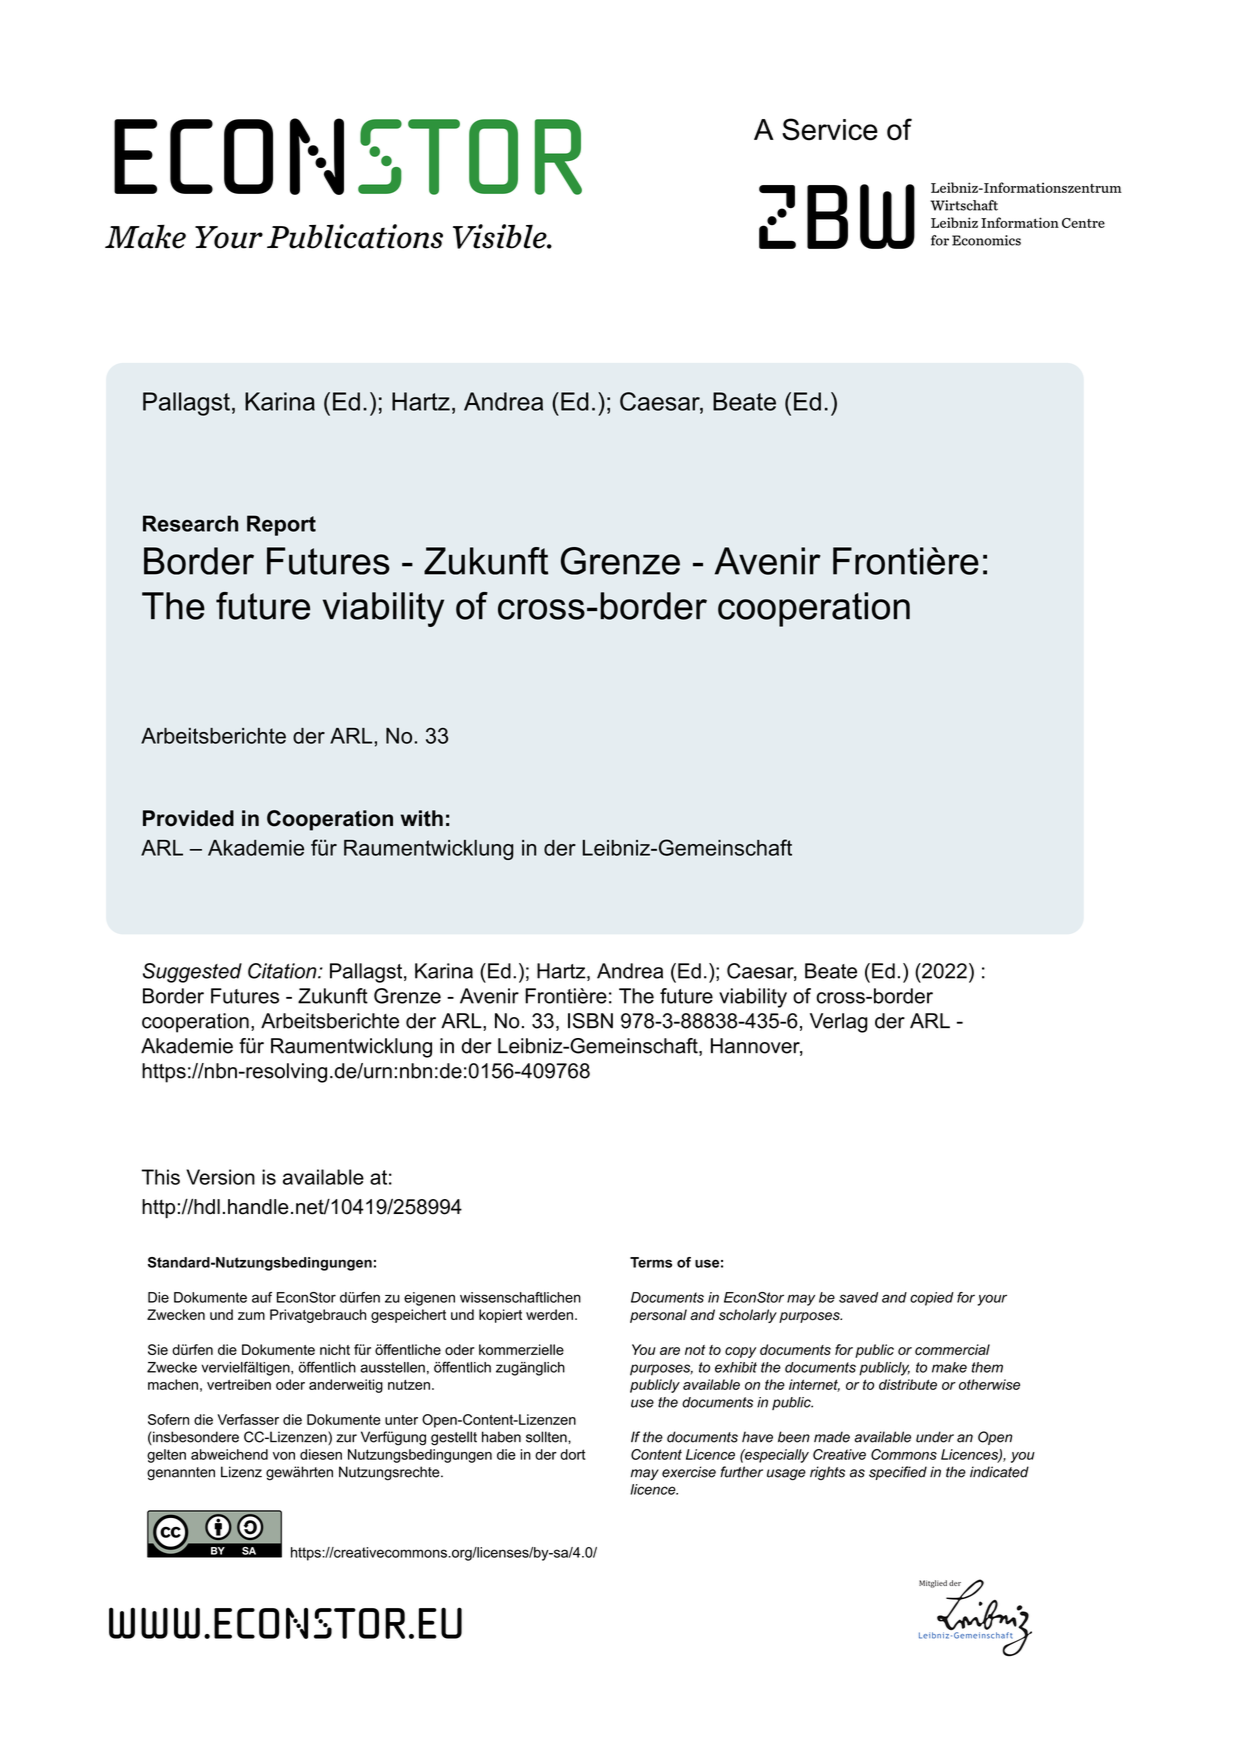  What do you see at coordinates (986, 240) in the screenshot?
I see `Economics` at bounding box center [986, 240].
